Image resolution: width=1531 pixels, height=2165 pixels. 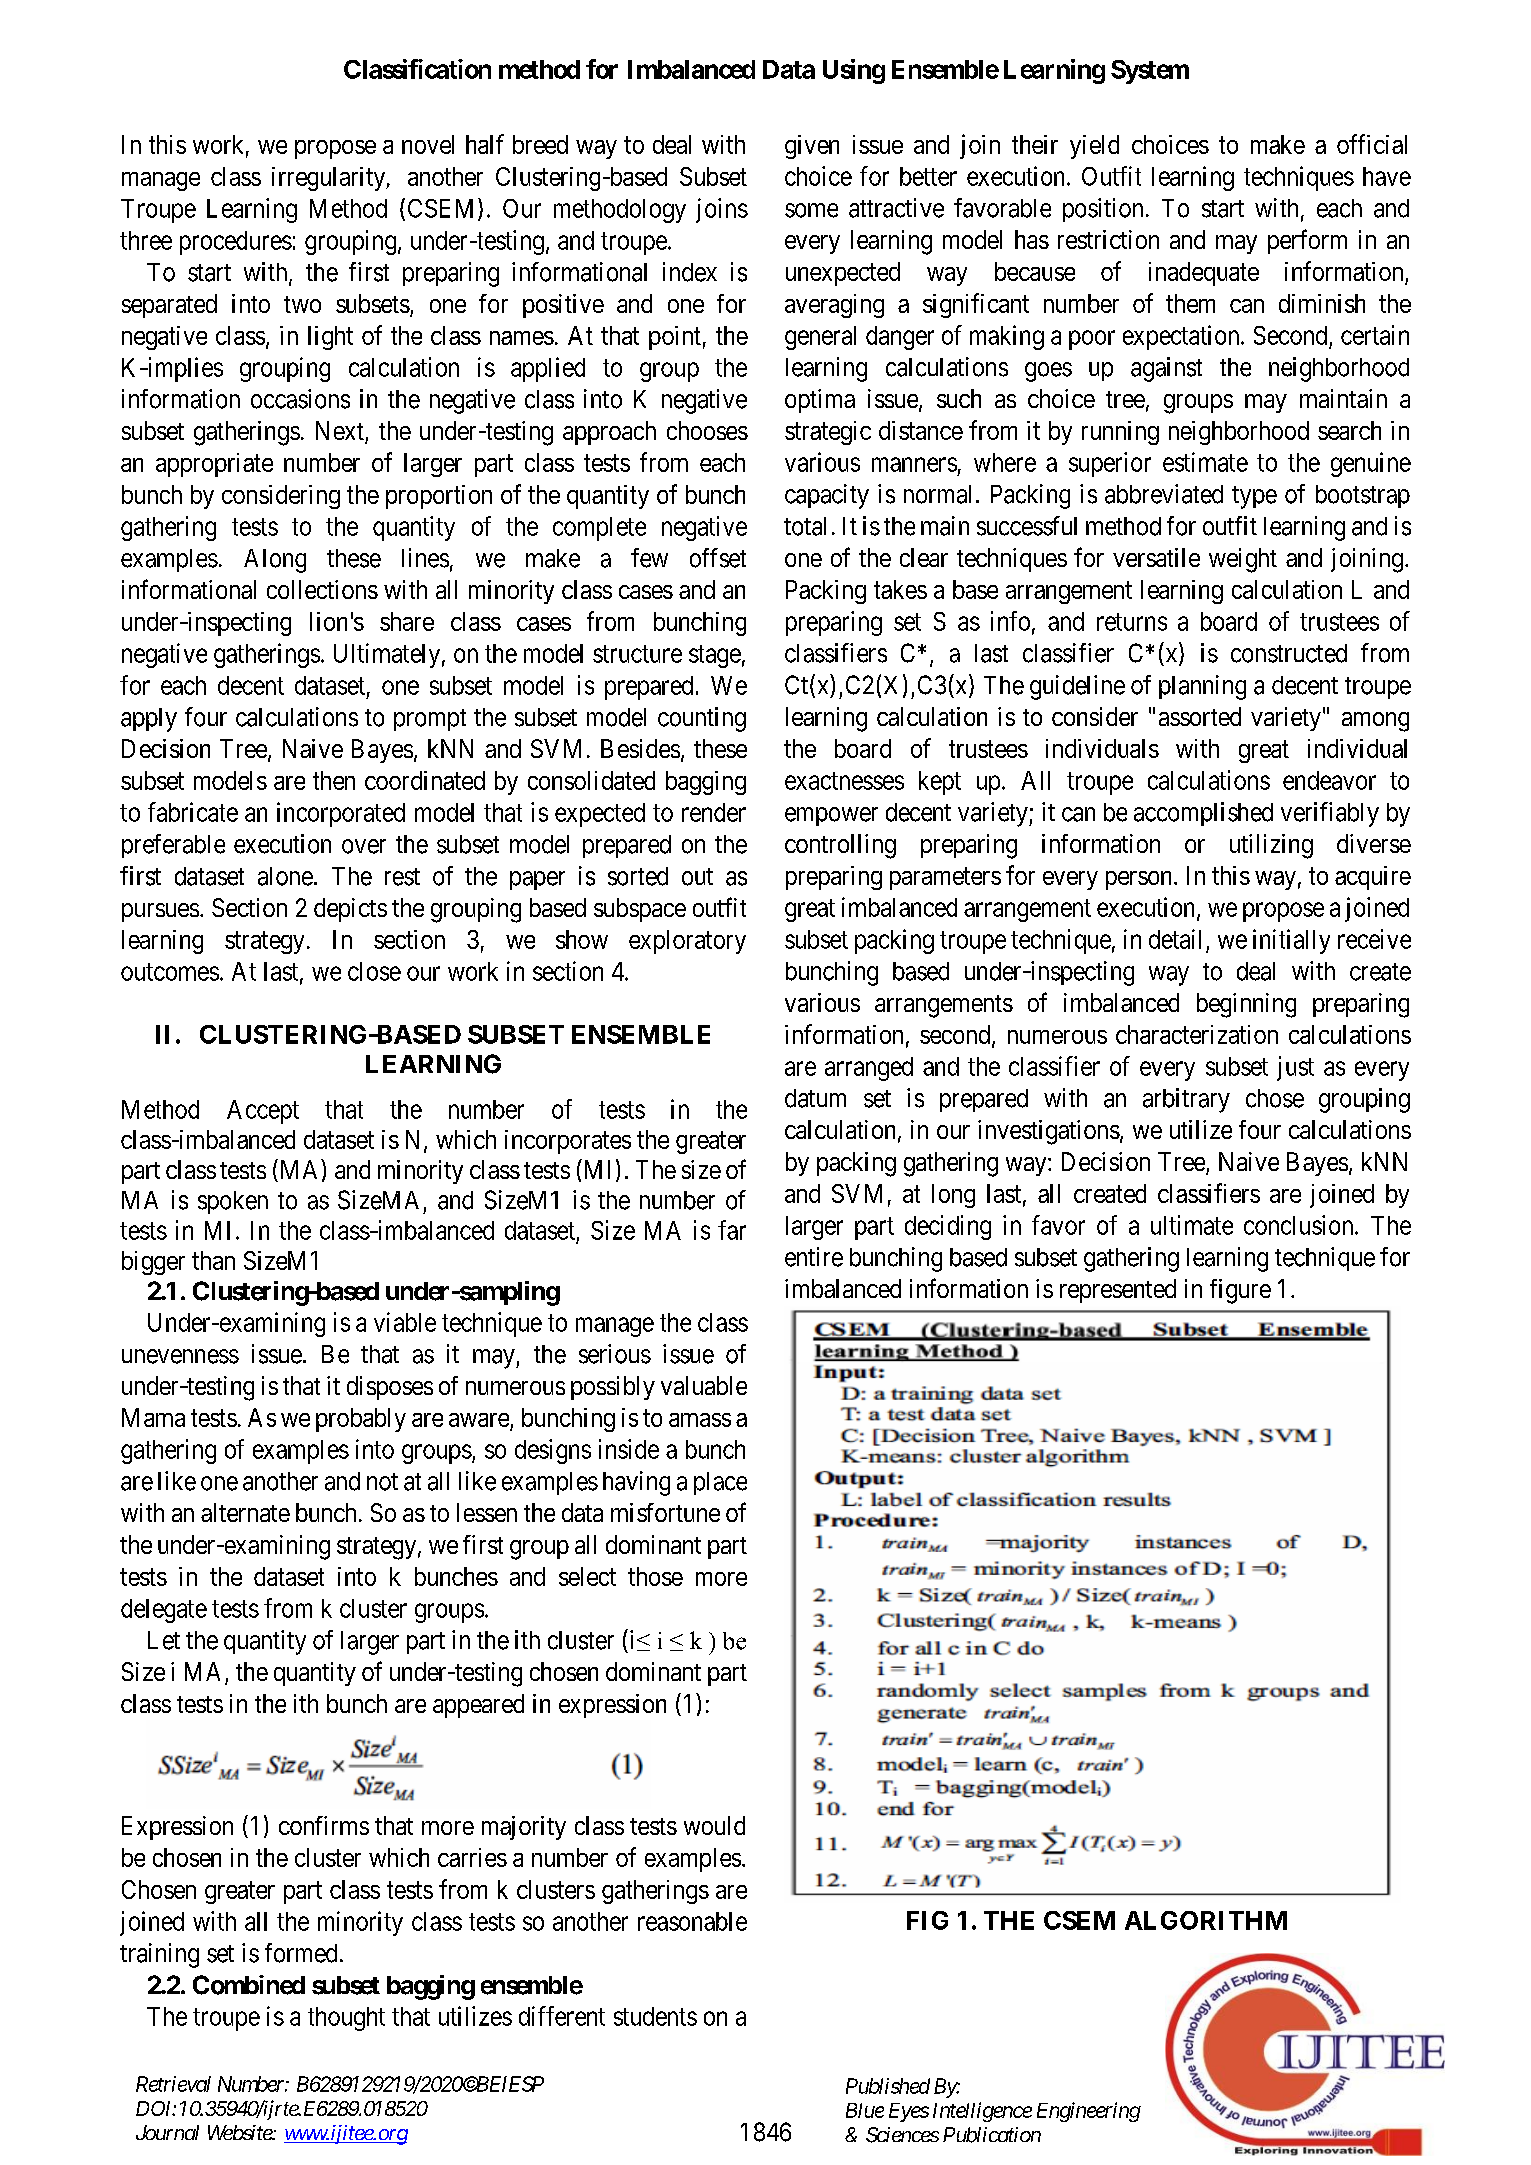 What do you see at coordinates (1089, 2112) in the image?
I see `Engineering` at bounding box center [1089, 2112].
